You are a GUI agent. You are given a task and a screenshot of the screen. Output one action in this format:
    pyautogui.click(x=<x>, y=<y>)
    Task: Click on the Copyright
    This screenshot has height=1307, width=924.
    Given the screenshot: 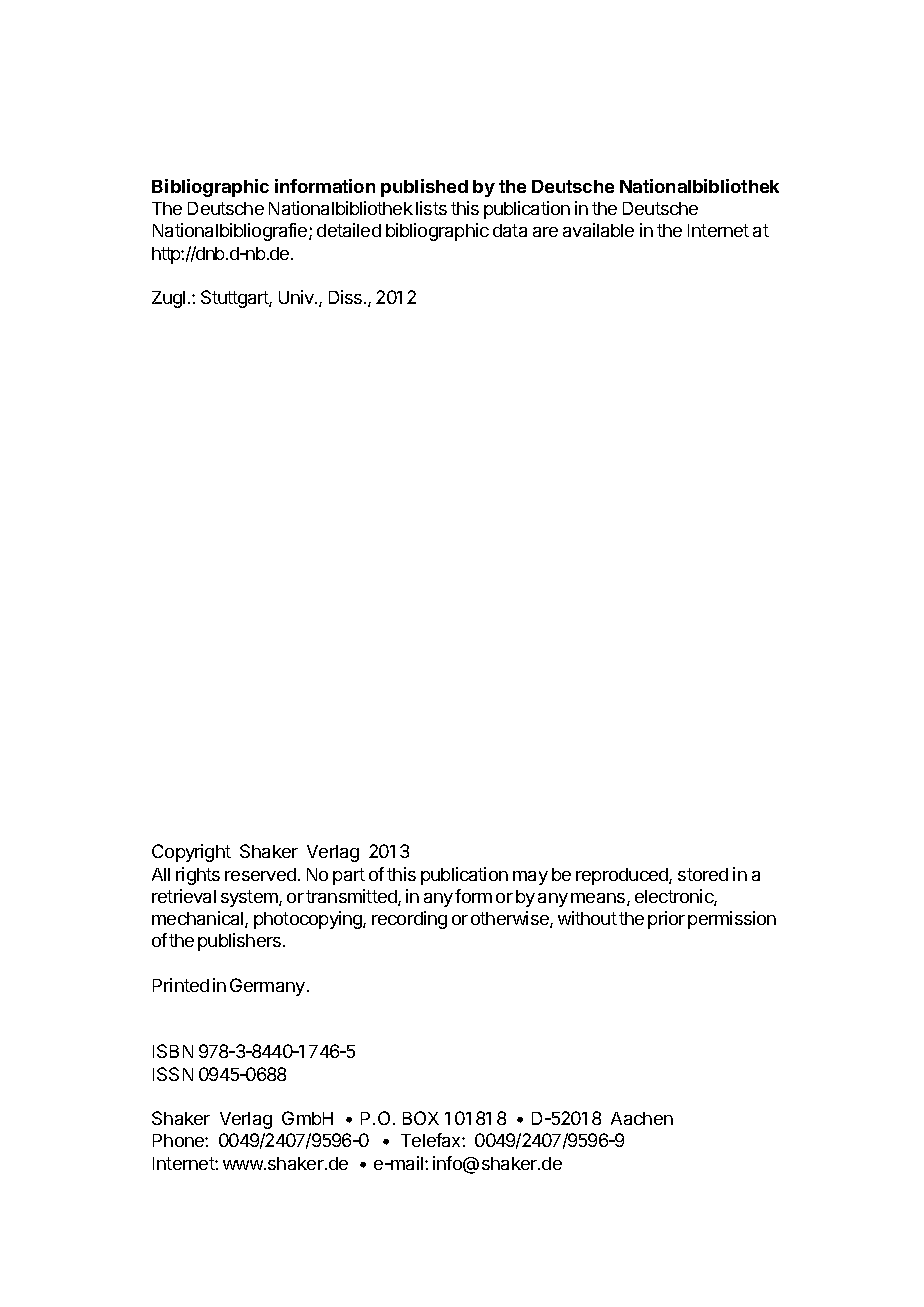 What is the action you would take?
    pyautogui.click(x=191, y=853)
